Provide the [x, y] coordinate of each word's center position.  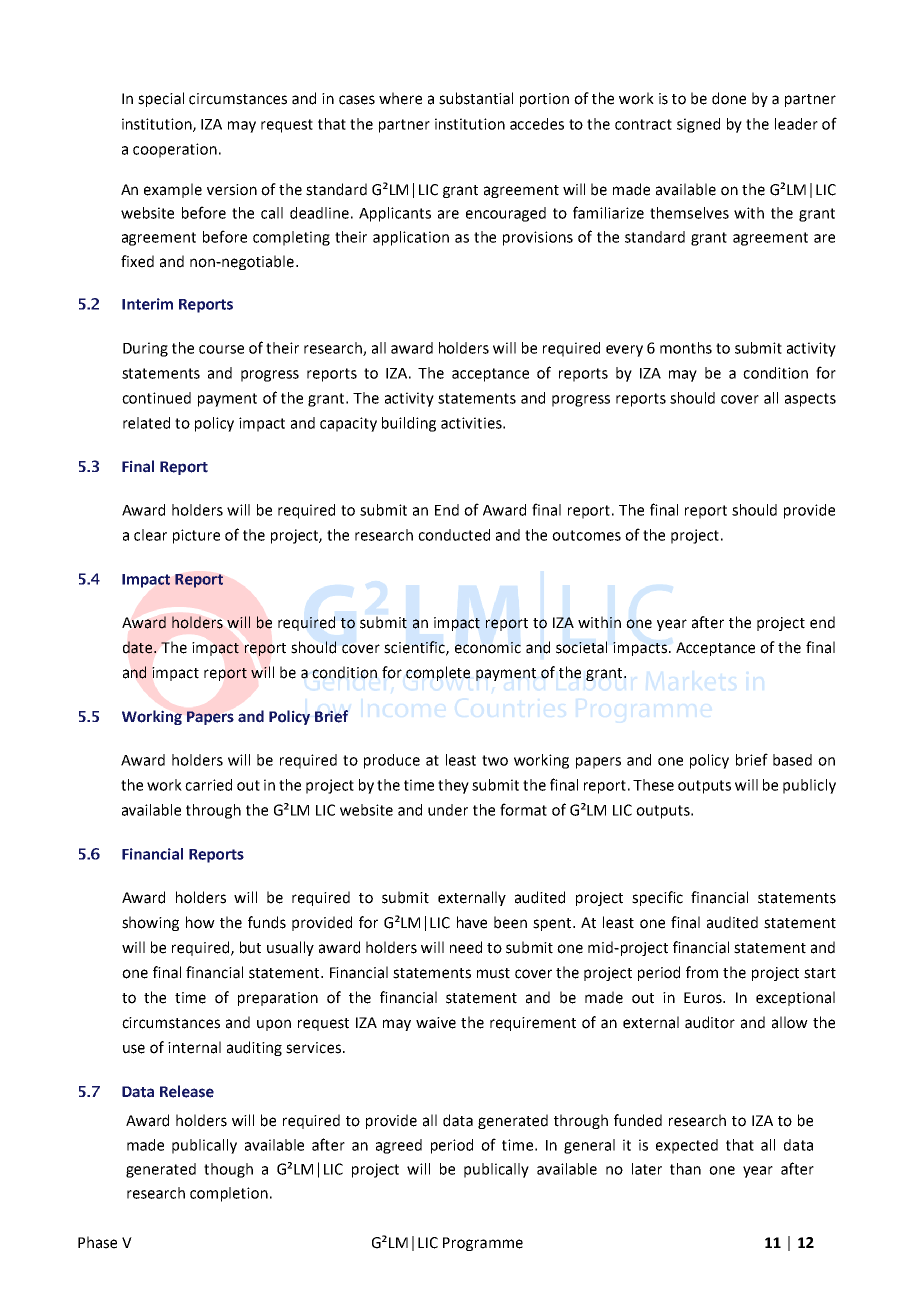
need [466, 947]
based [792, 760]
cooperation [175, 150]
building [409, 424]
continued [156, 398]
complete [438, 673]
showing [150, 923]
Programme [483, 1244]
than [685, 1169]
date [139, 647]
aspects [810, 400]
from [702, 972]
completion [229, 1194]
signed [698, 125]
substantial [476, 98]
